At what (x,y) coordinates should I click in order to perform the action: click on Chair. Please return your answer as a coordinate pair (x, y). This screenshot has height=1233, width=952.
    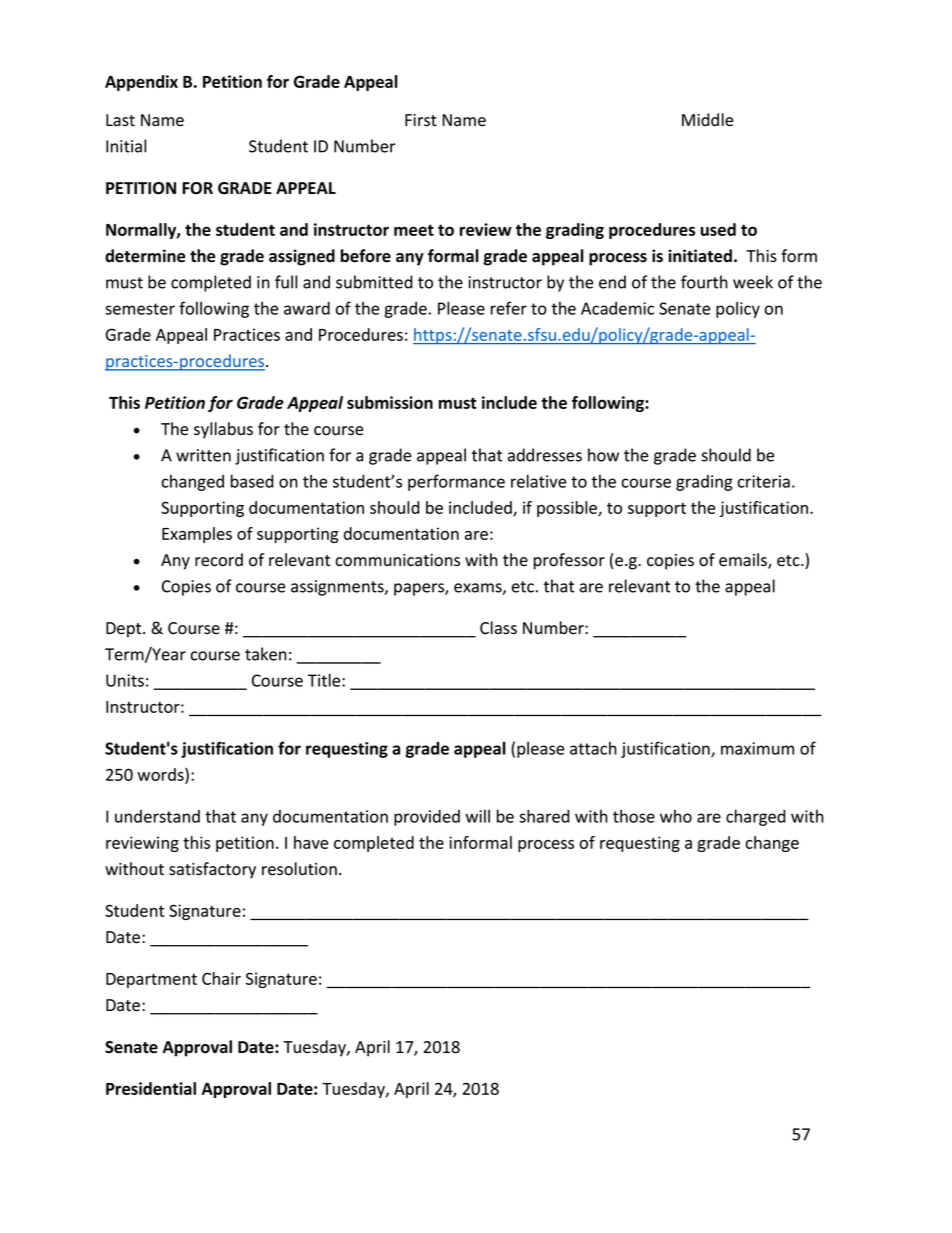
    Looking at the image, I should click on (221, 978).
